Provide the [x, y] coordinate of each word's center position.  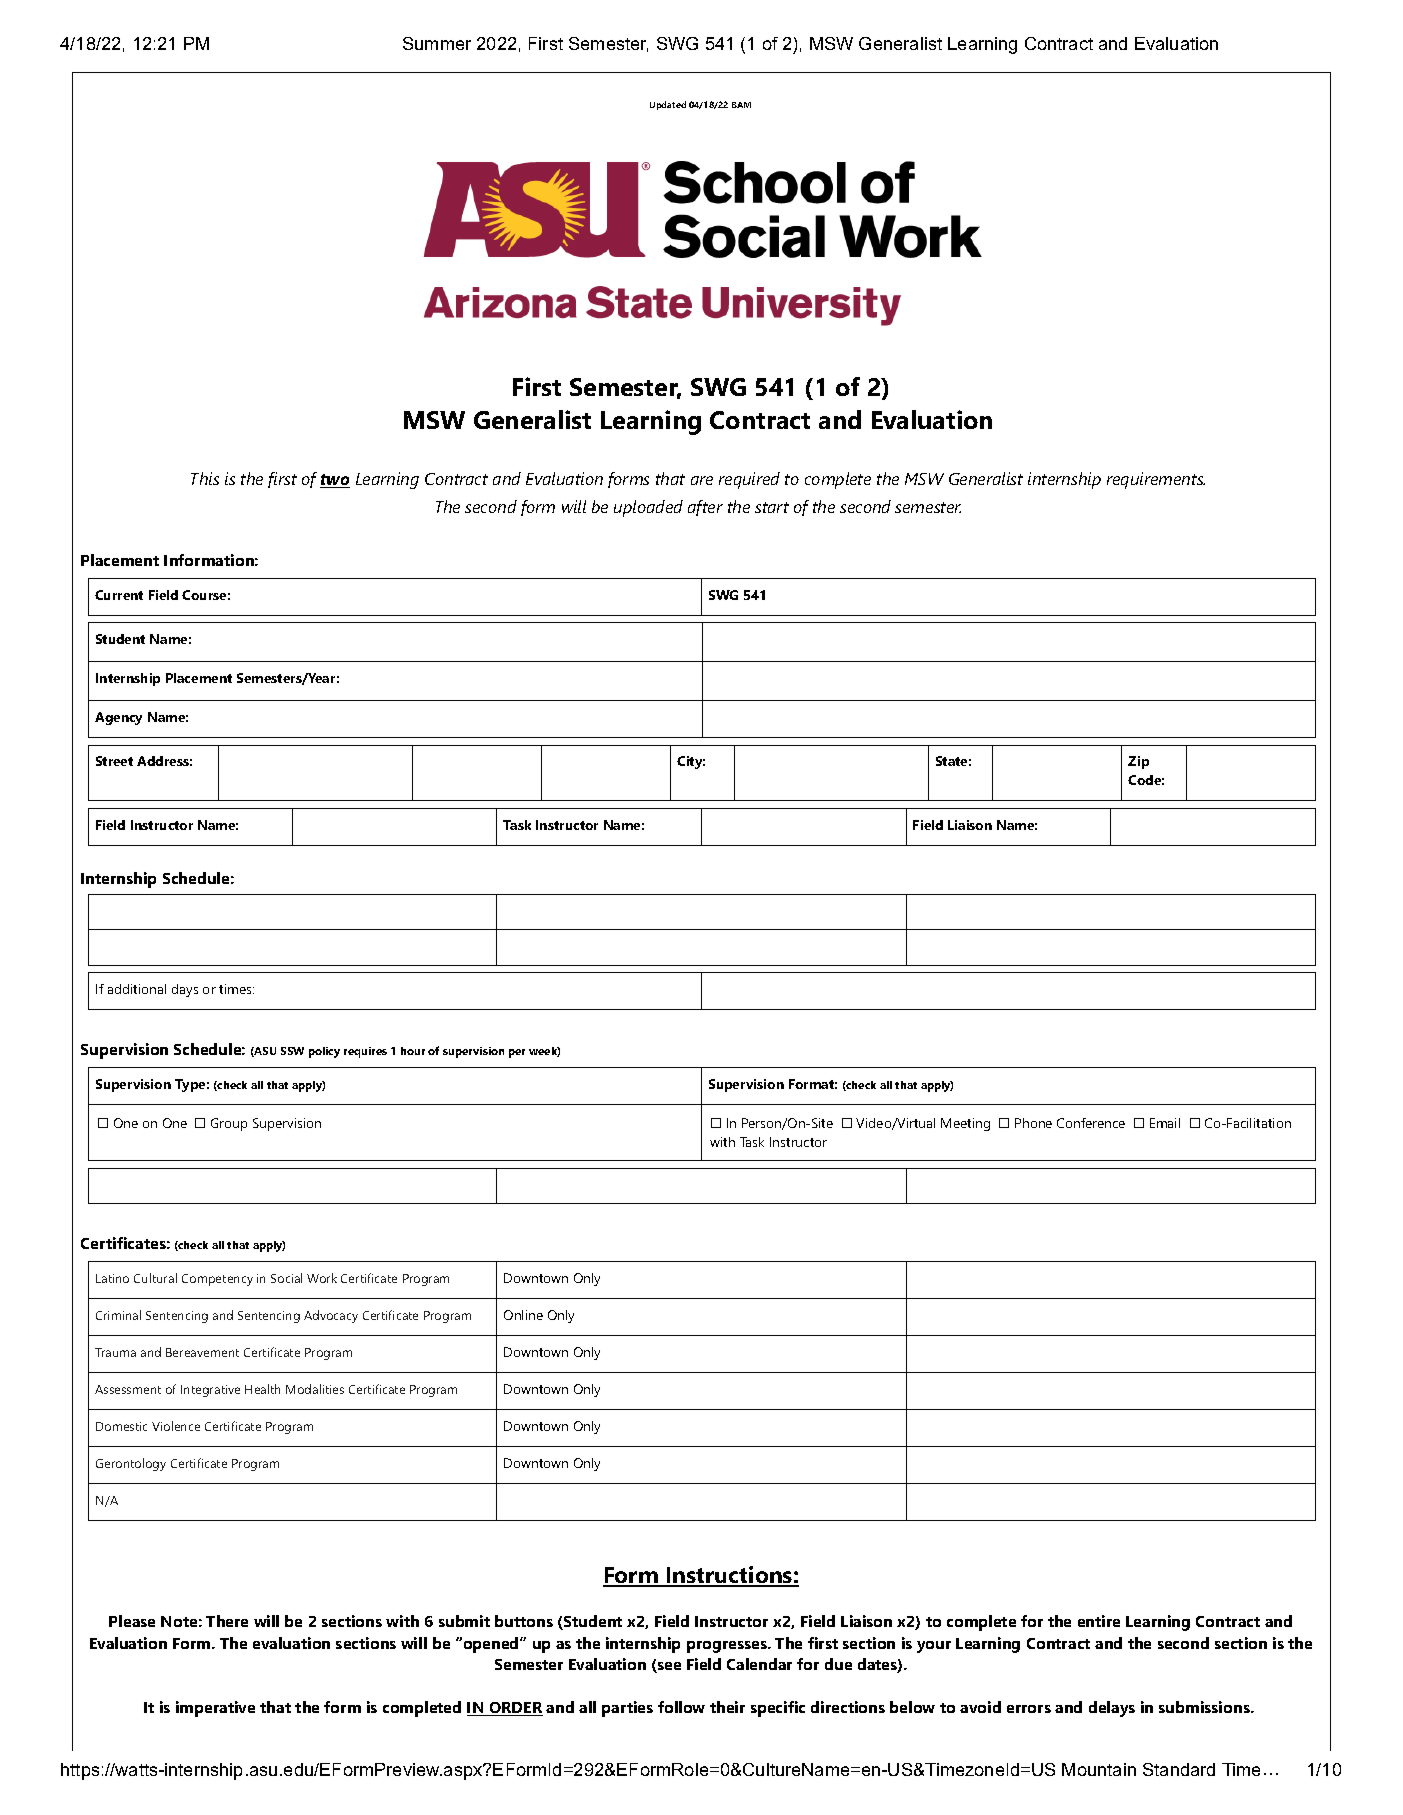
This [205, 478]
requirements [1156, 480]
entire [1099, 1621]
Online [523, 1315]
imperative [215, 1709]
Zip [1138, 762]
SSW [292, 1051]
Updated [668, 105]
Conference [1091, 1123]
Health [262, 1389]
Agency [118, 718]
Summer [437, 43]
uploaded [648, 508]
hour [413, 1051]
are [702, 480]
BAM [741, 105]
